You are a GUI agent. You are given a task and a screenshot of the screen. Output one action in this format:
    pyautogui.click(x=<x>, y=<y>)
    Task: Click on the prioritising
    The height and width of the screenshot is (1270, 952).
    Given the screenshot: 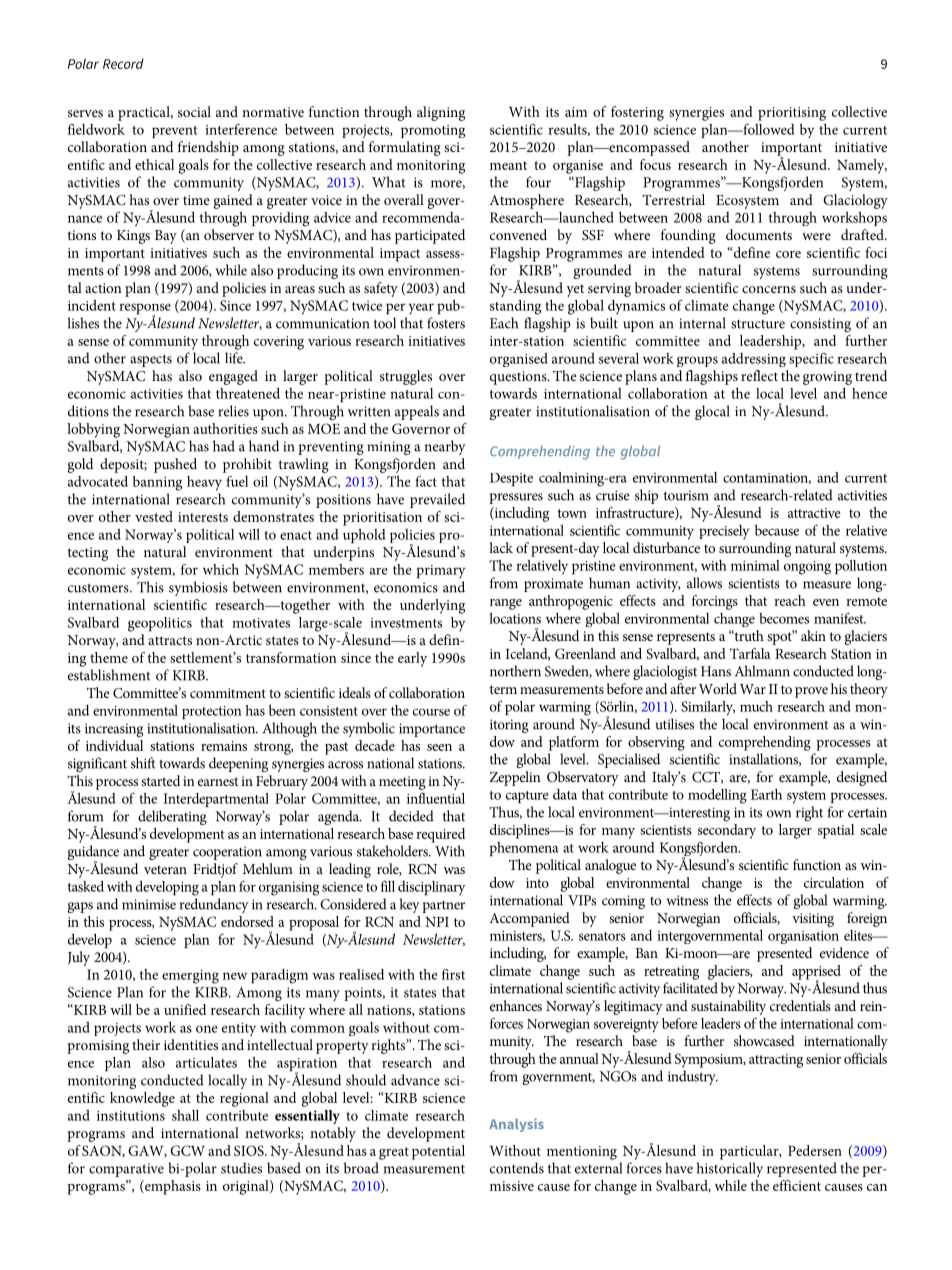 What is the action you would take?
    pyautogui.click(x=792, y=114)
